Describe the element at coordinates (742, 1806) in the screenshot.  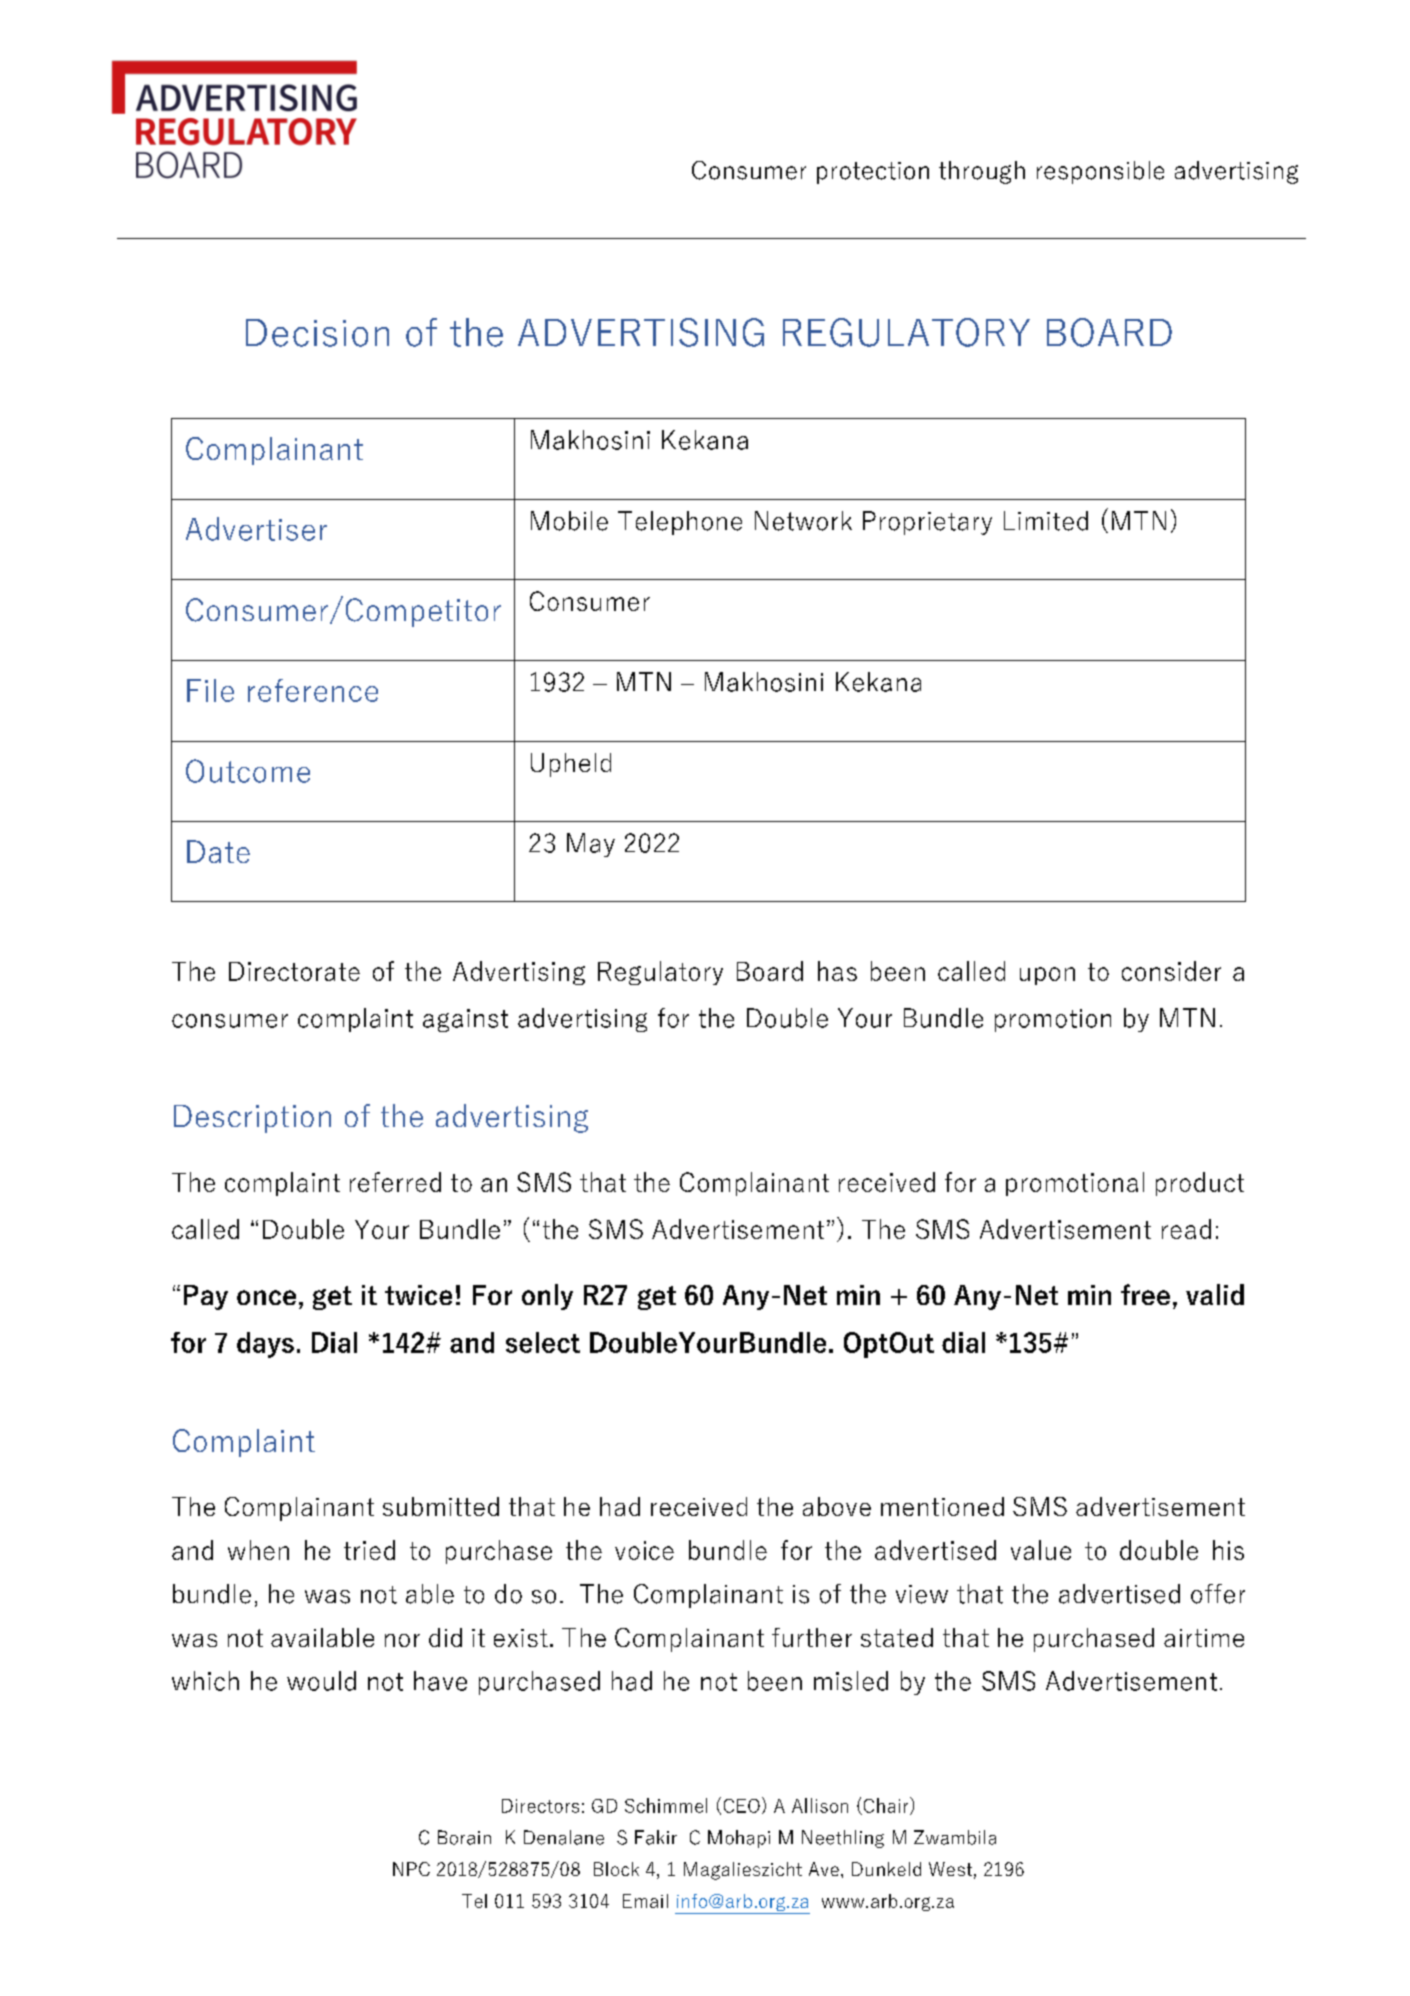
I see `CEO` at that location.
